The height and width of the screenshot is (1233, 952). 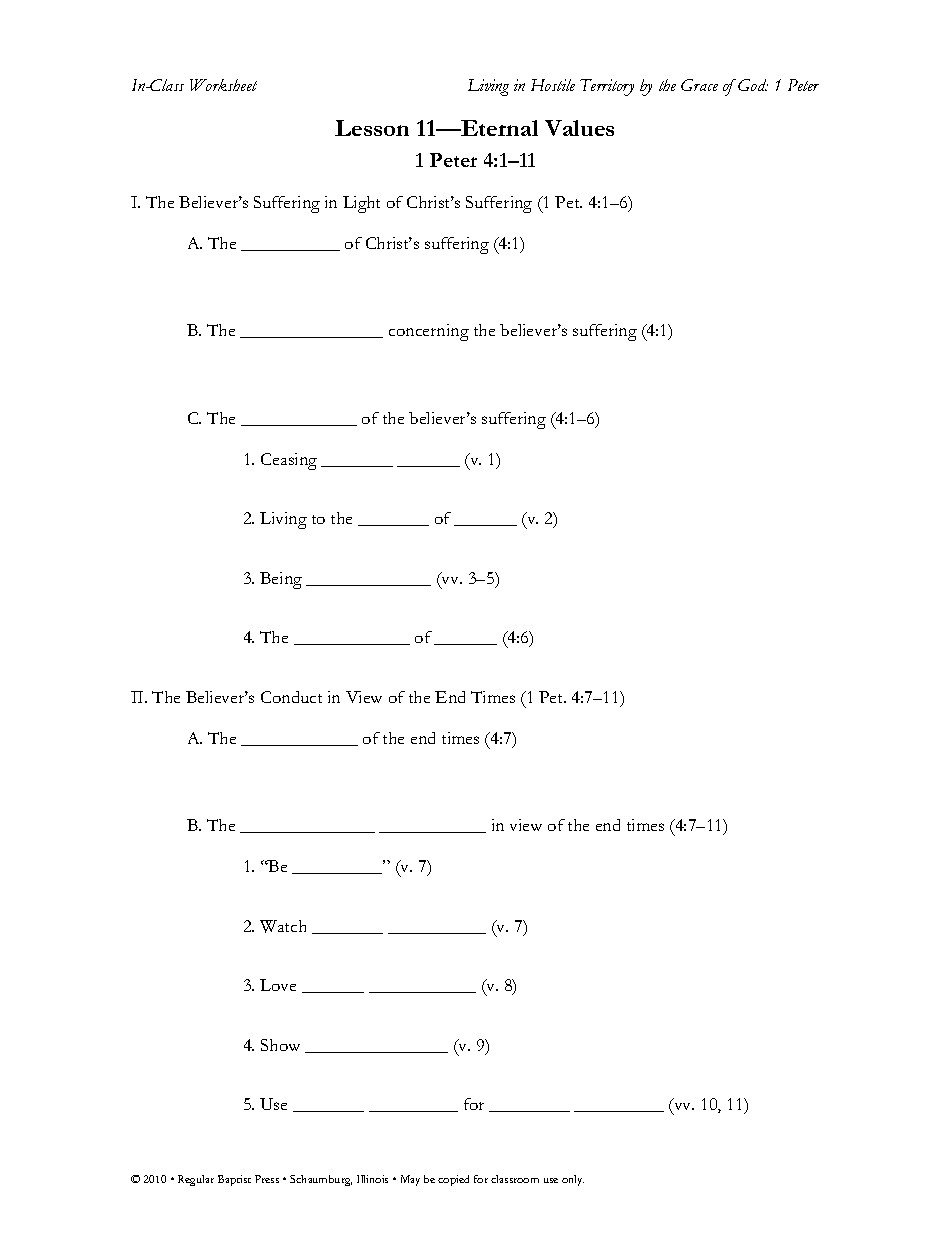 What do you see at coordinates (223, 85) in the screenshot?
I see `Worksheet` at bounding box center [223, 85].
